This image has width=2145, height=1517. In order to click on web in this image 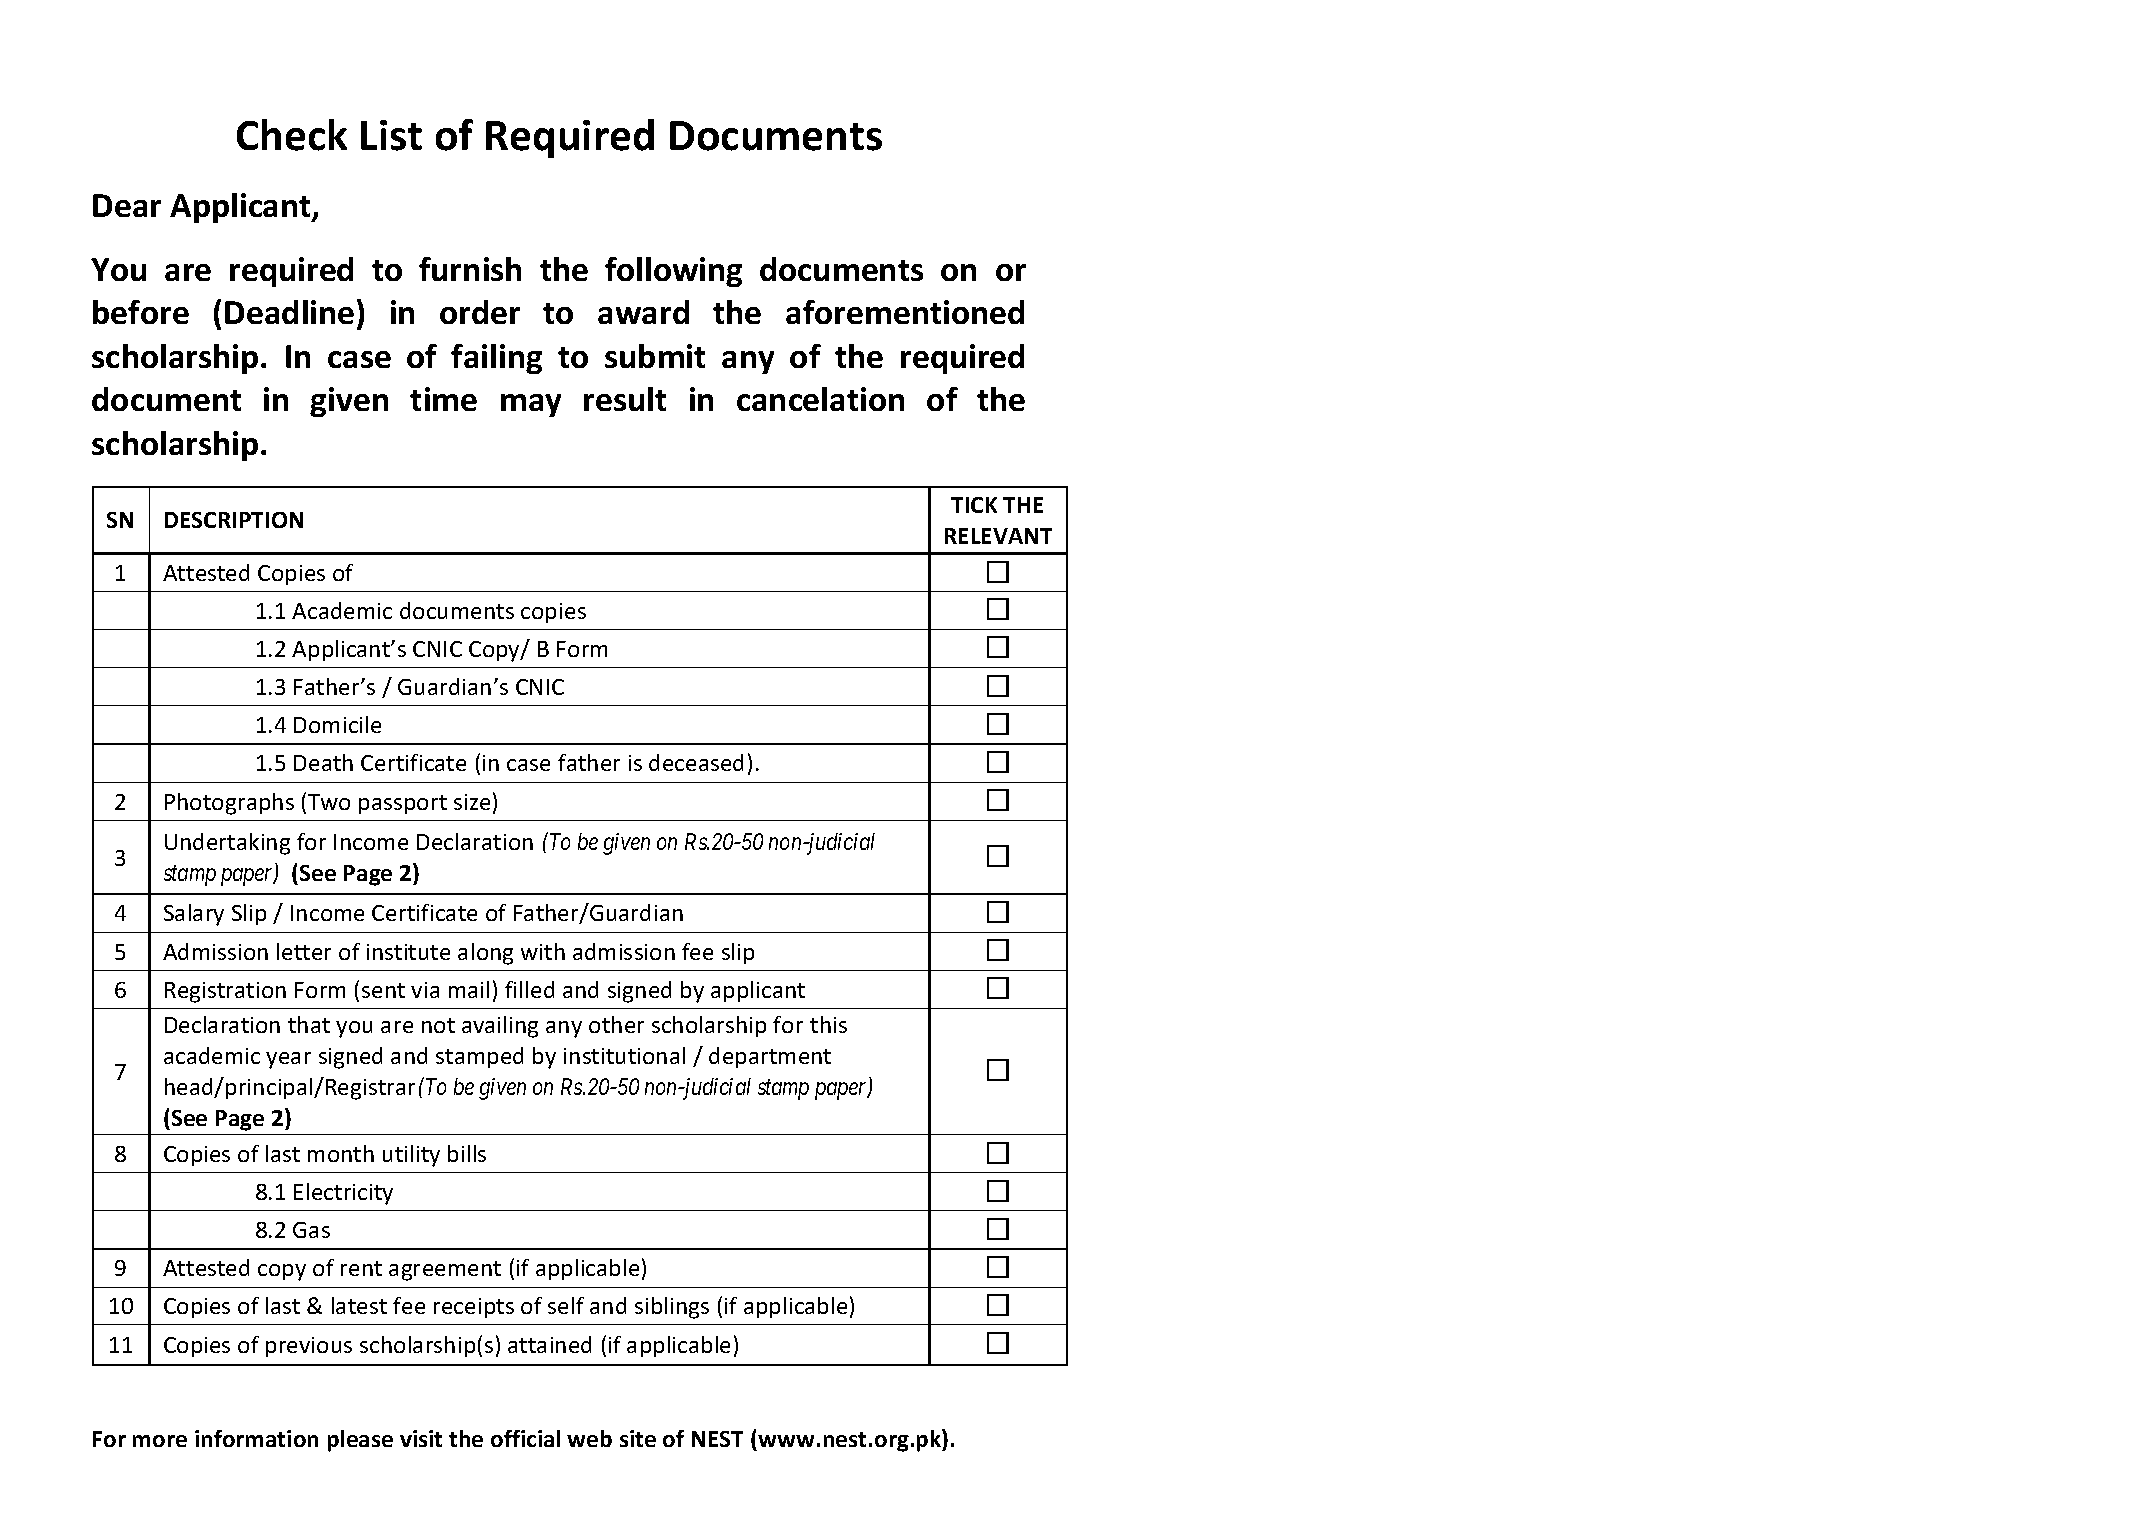, I will do `click(589, 1438)`.
